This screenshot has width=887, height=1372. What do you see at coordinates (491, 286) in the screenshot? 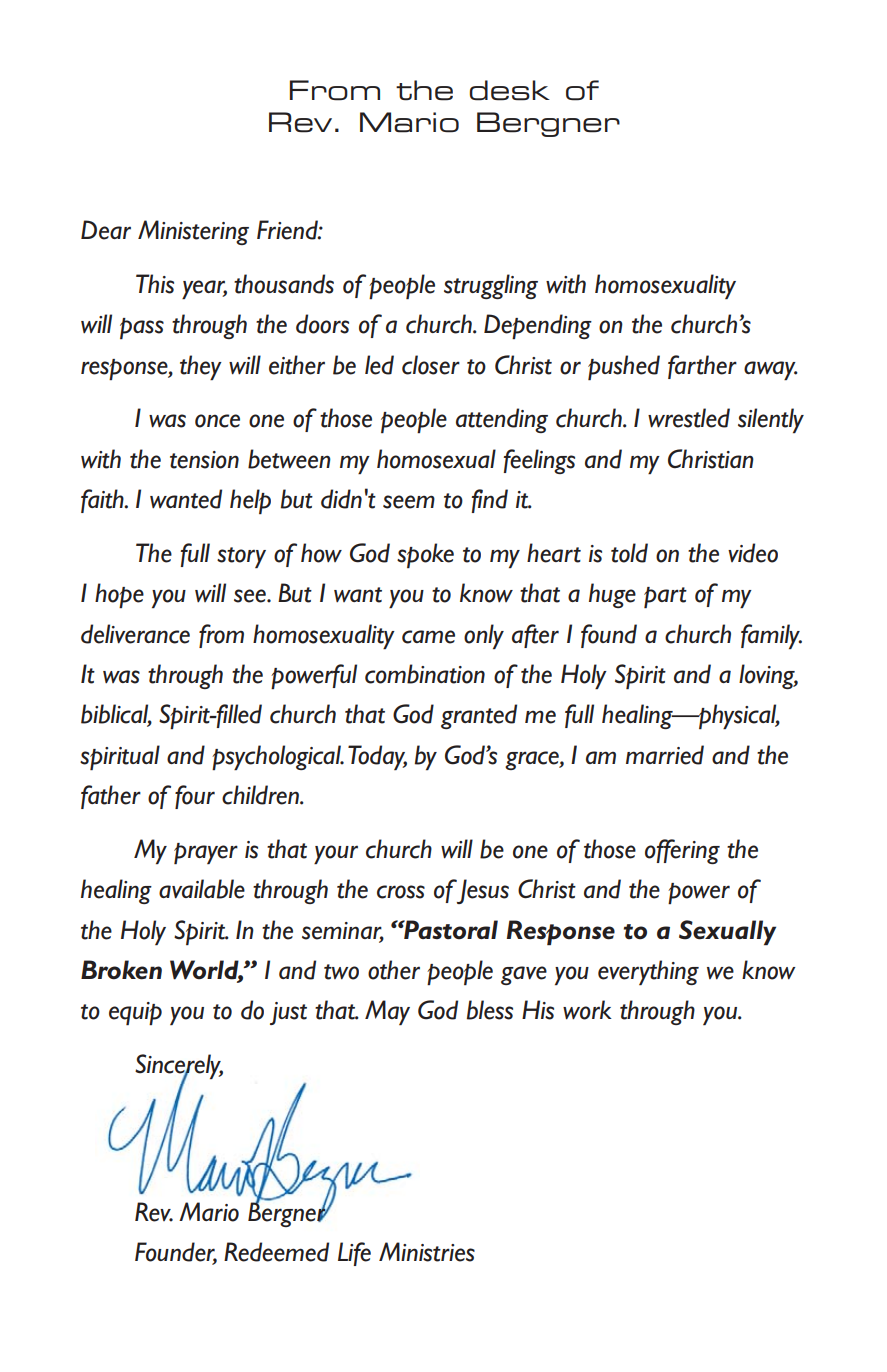
I see `struggling` at bounding box center [491, 286].
